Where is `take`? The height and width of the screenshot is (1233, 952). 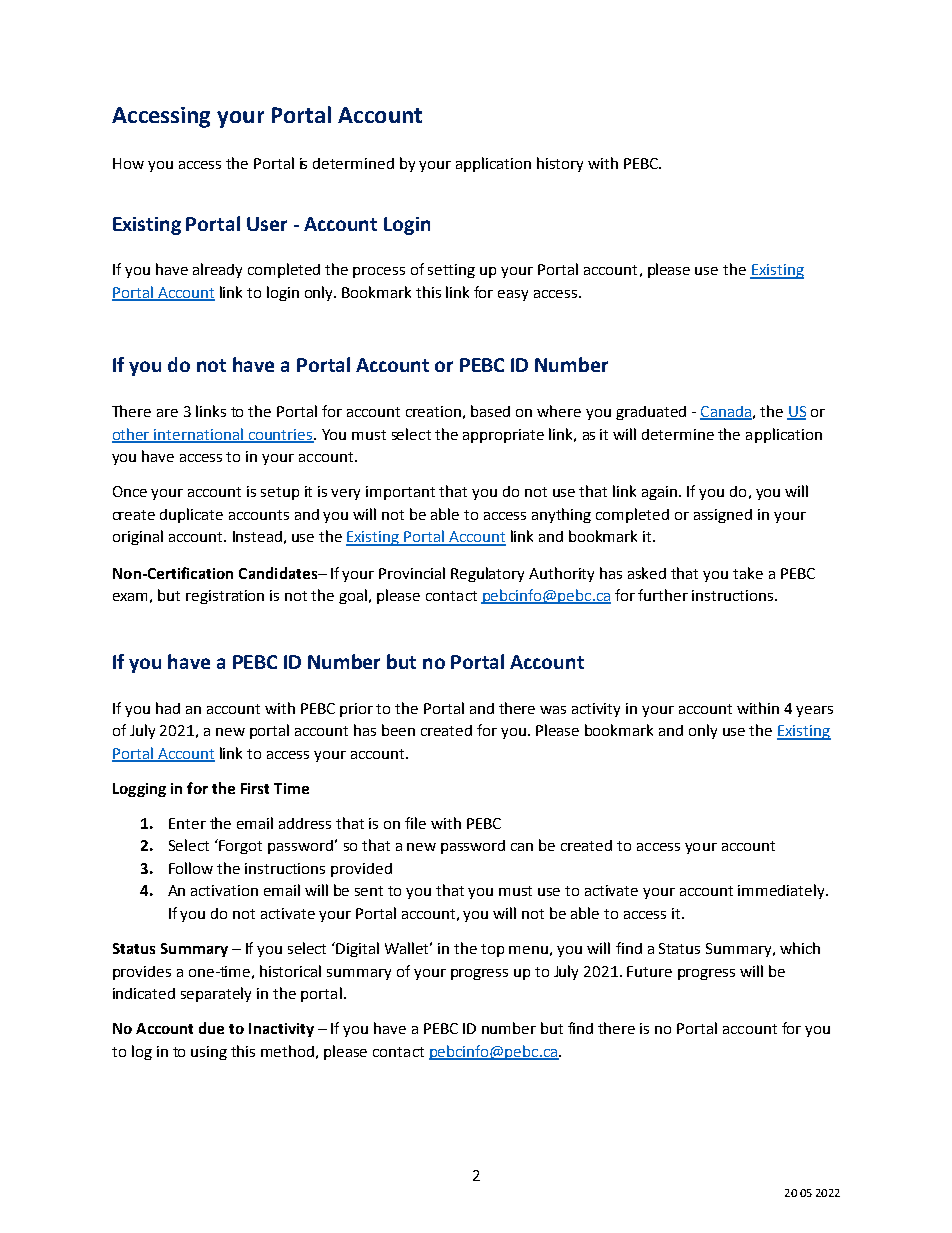
take is located at coordinates (748, 573).
